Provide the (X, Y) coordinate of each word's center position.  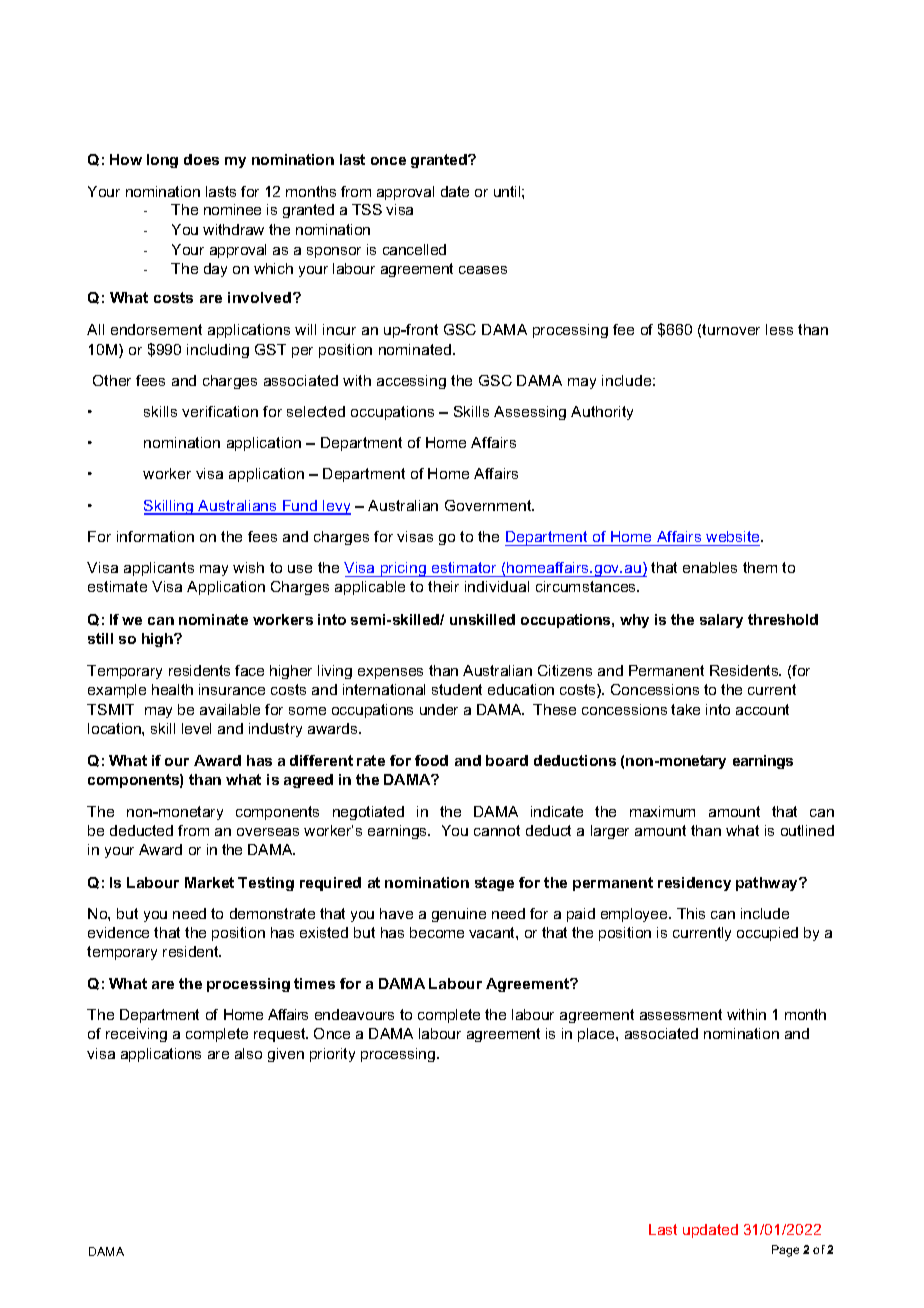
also (248, 1053)
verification (220, 411)
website (734, 536)
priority (332, 1055)
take (685, 709)
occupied (767, 934)
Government (489, 505)
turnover (731, 329)
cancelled (414, 249)
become (437, 932)
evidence (118, 932)
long (162, 161)
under (439, 709)
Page (785, 1251)
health (172, 689)
